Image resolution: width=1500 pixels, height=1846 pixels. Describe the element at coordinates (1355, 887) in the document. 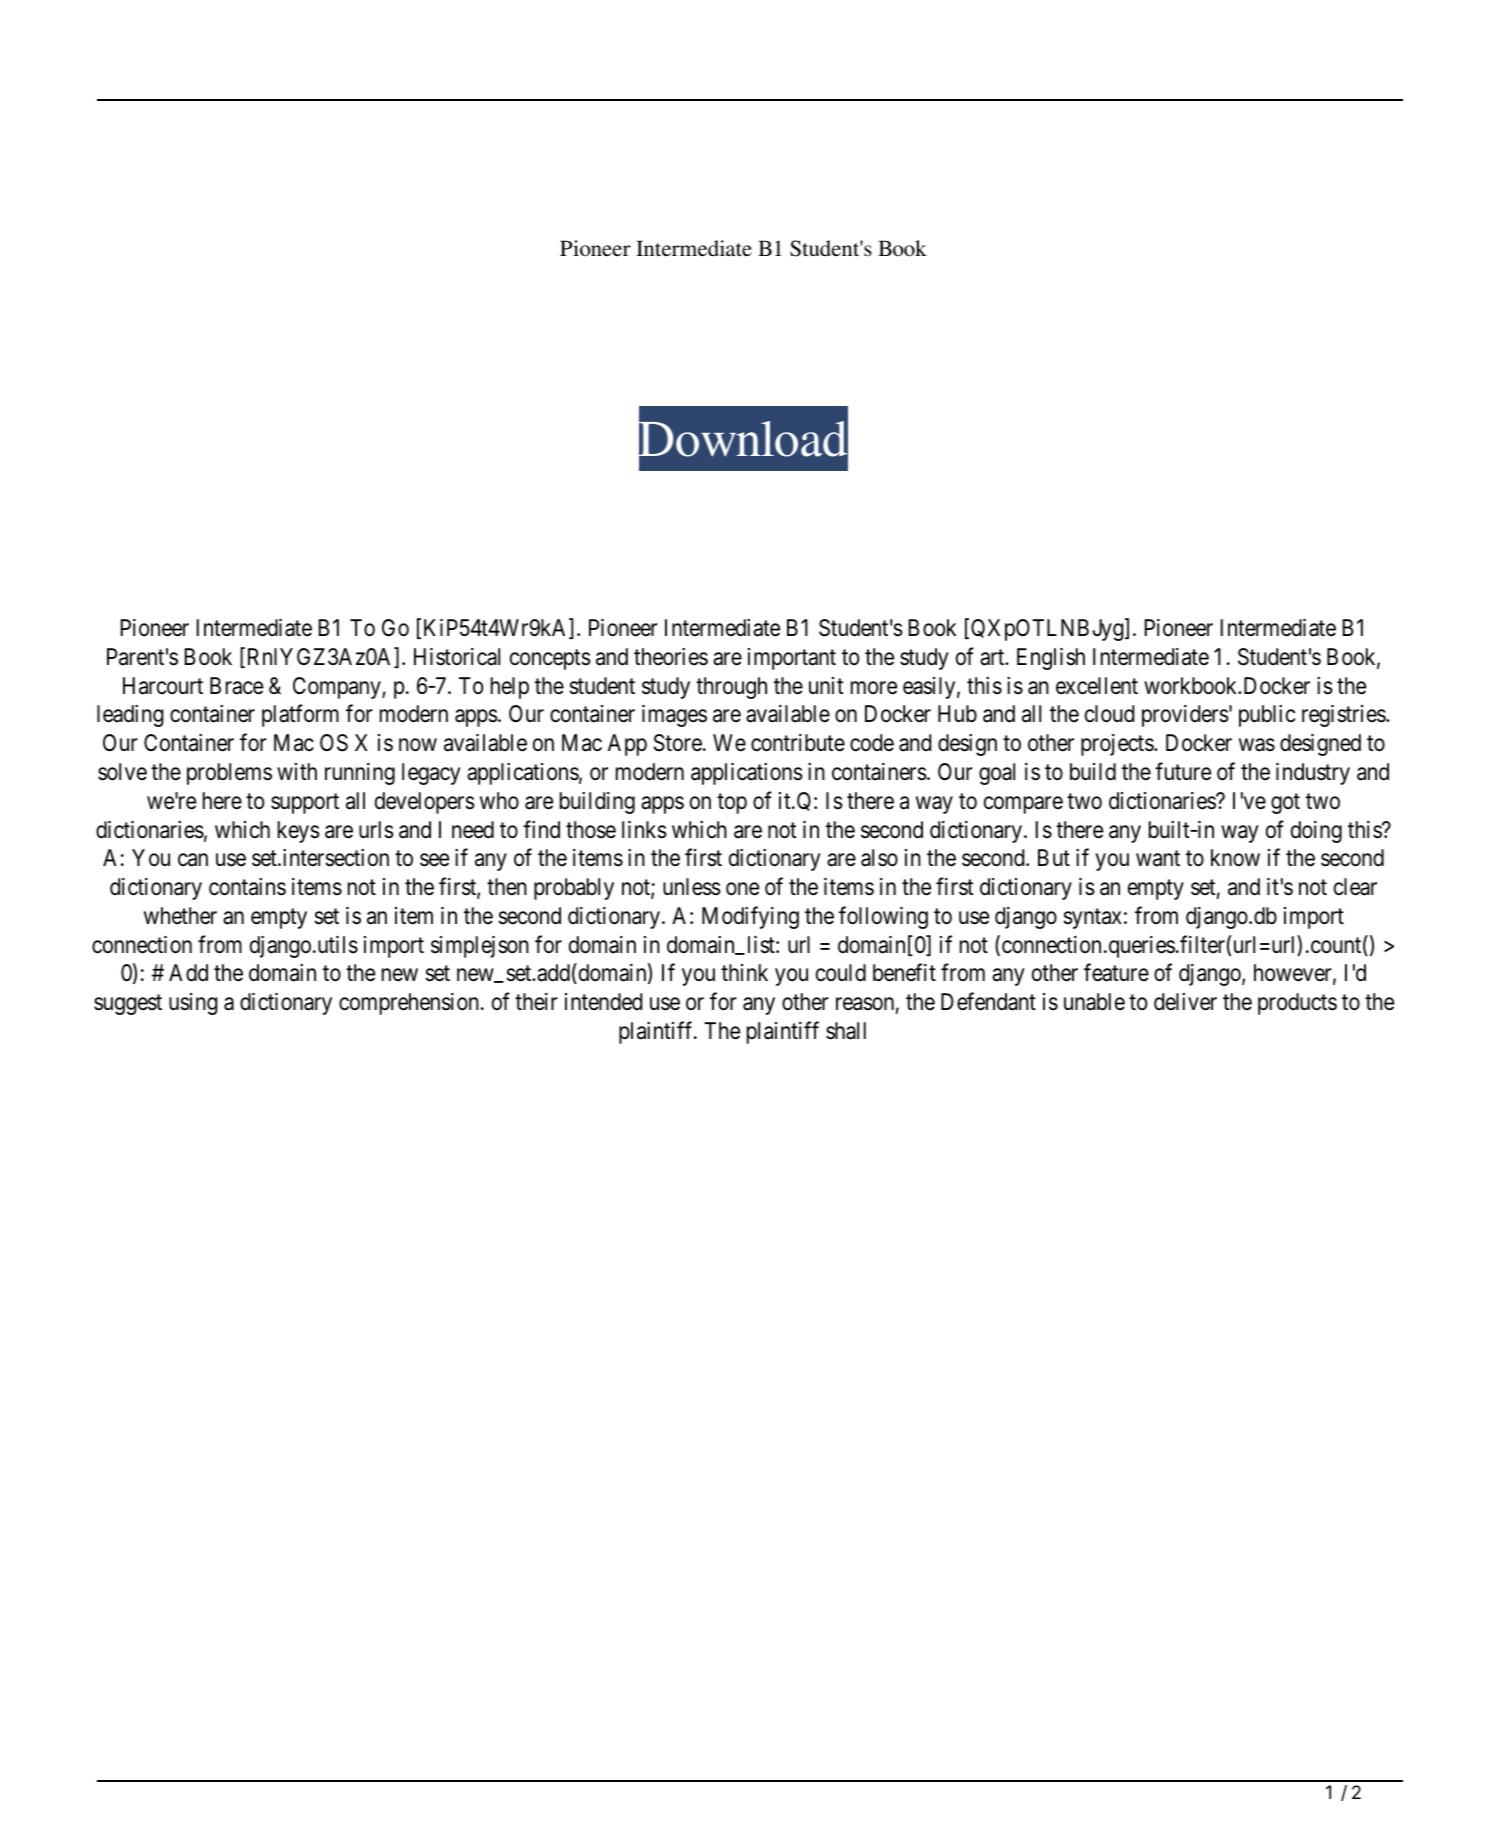

I see `clear` at that location.
